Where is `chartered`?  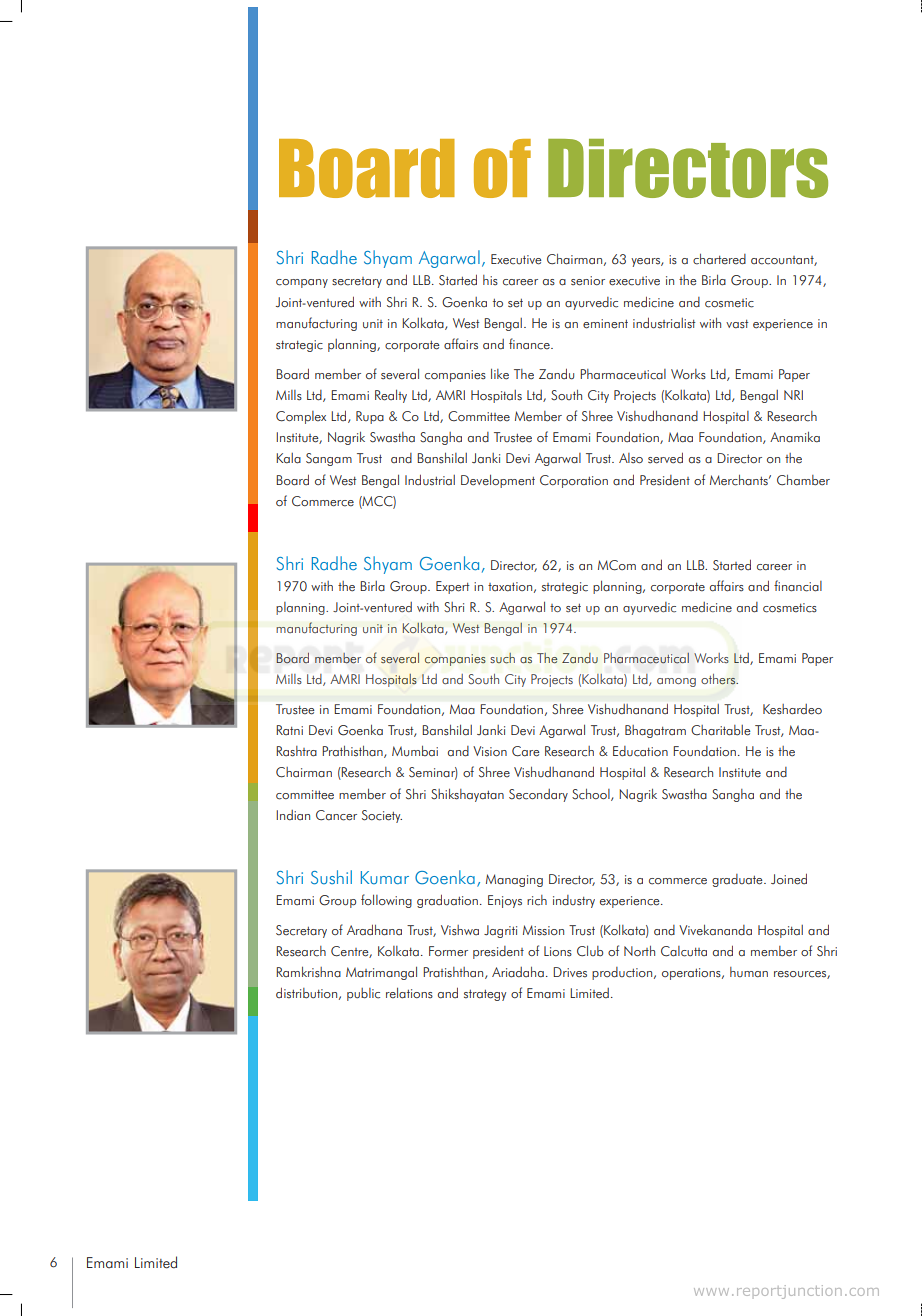 chartered is located at coordinates (719, 259).
